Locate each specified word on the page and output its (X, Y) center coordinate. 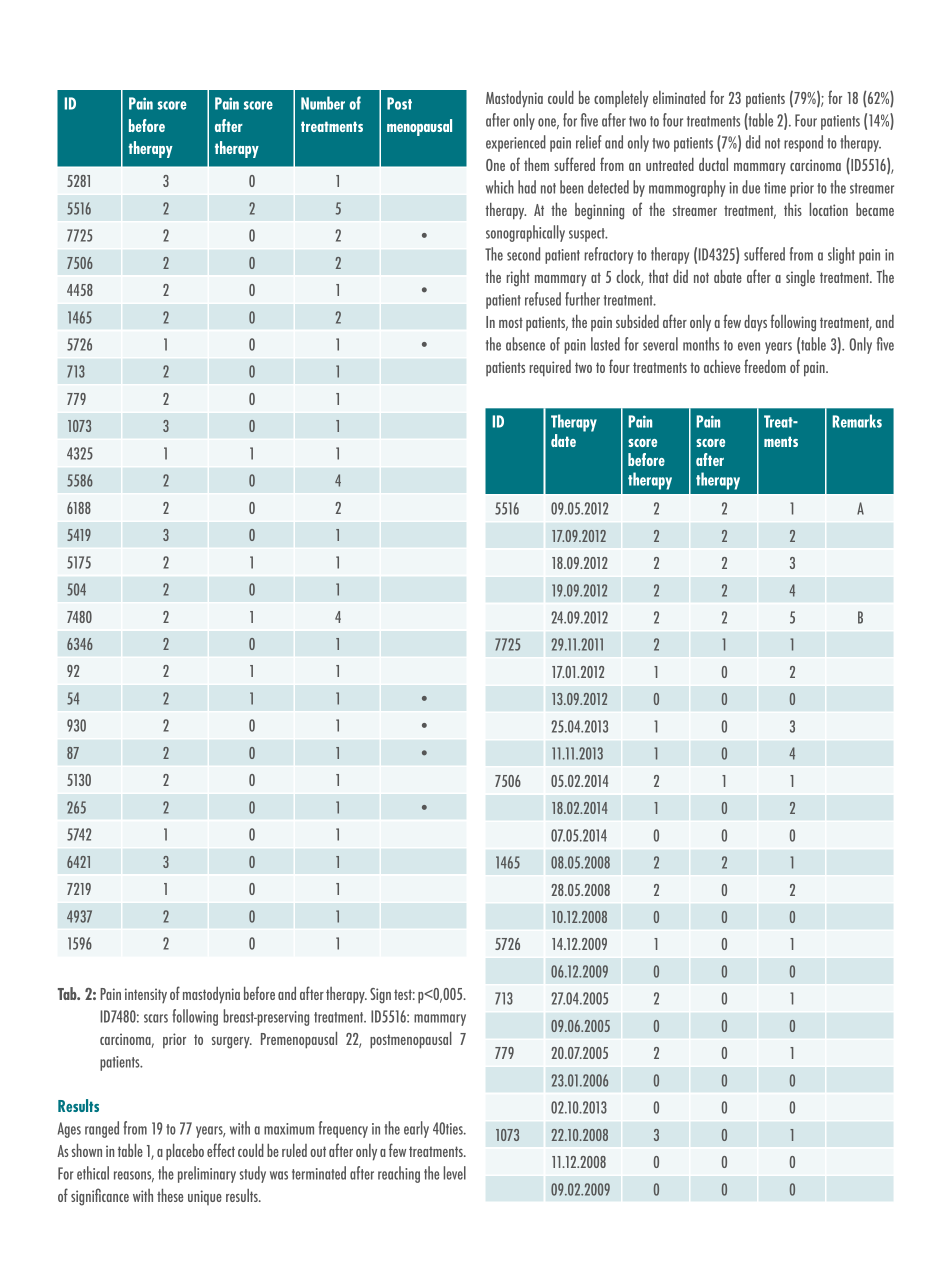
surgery (232, 1043)
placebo (185, 1152)
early (416, 1129)
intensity (146, 995)
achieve (722, 366)
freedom (765, 366)
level (455, 1173)
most (511, 322)
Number (323, 103)
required (550, 368)
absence (525, 344)
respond (803, 143)
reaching (399, 1174)
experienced (516, 143)
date (563, 440)
